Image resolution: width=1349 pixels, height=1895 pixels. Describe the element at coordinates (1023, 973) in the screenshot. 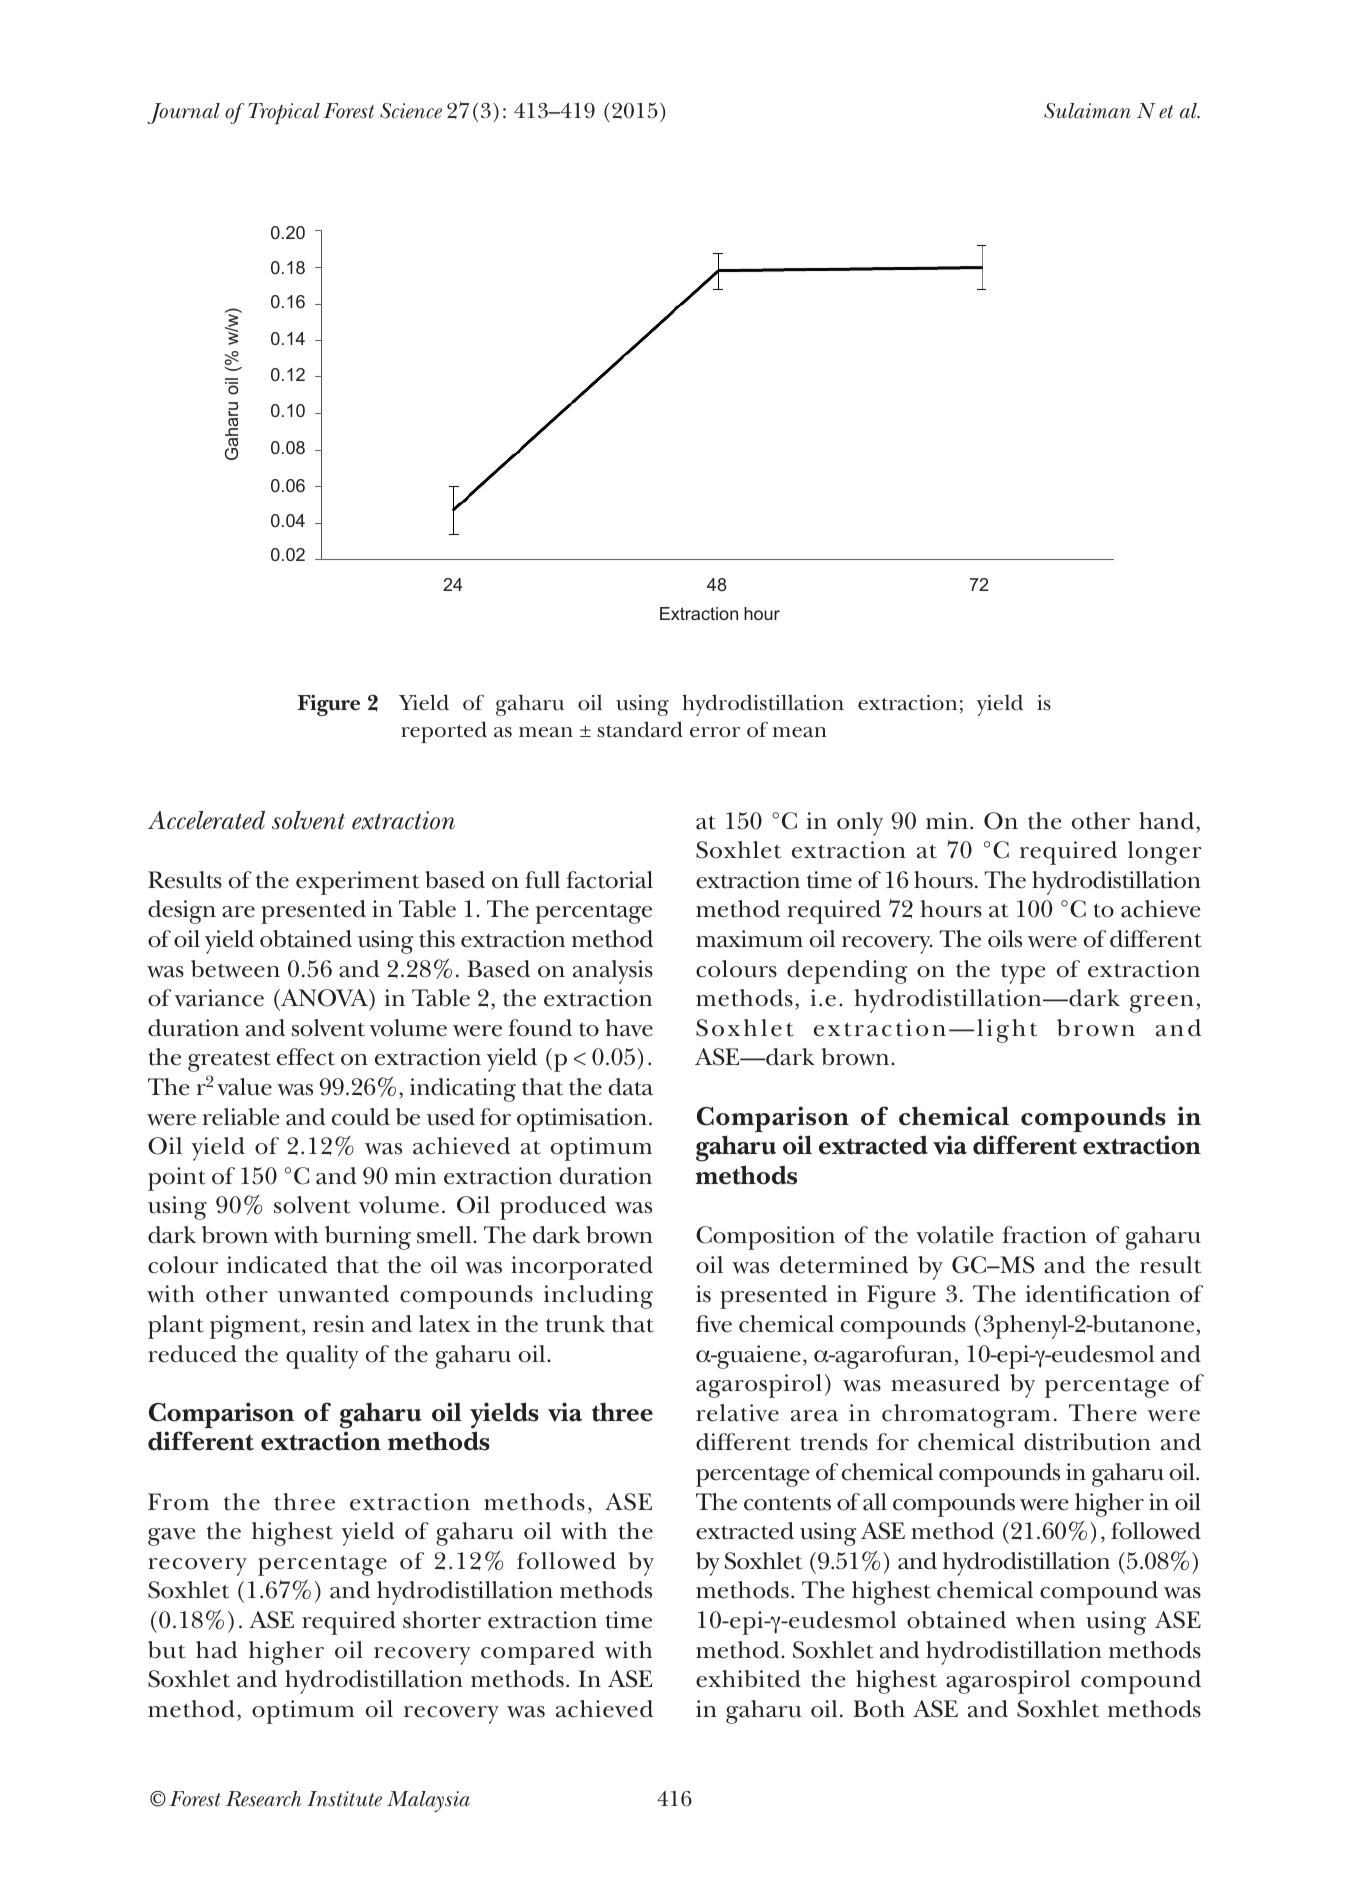

I see `type` at that location.
